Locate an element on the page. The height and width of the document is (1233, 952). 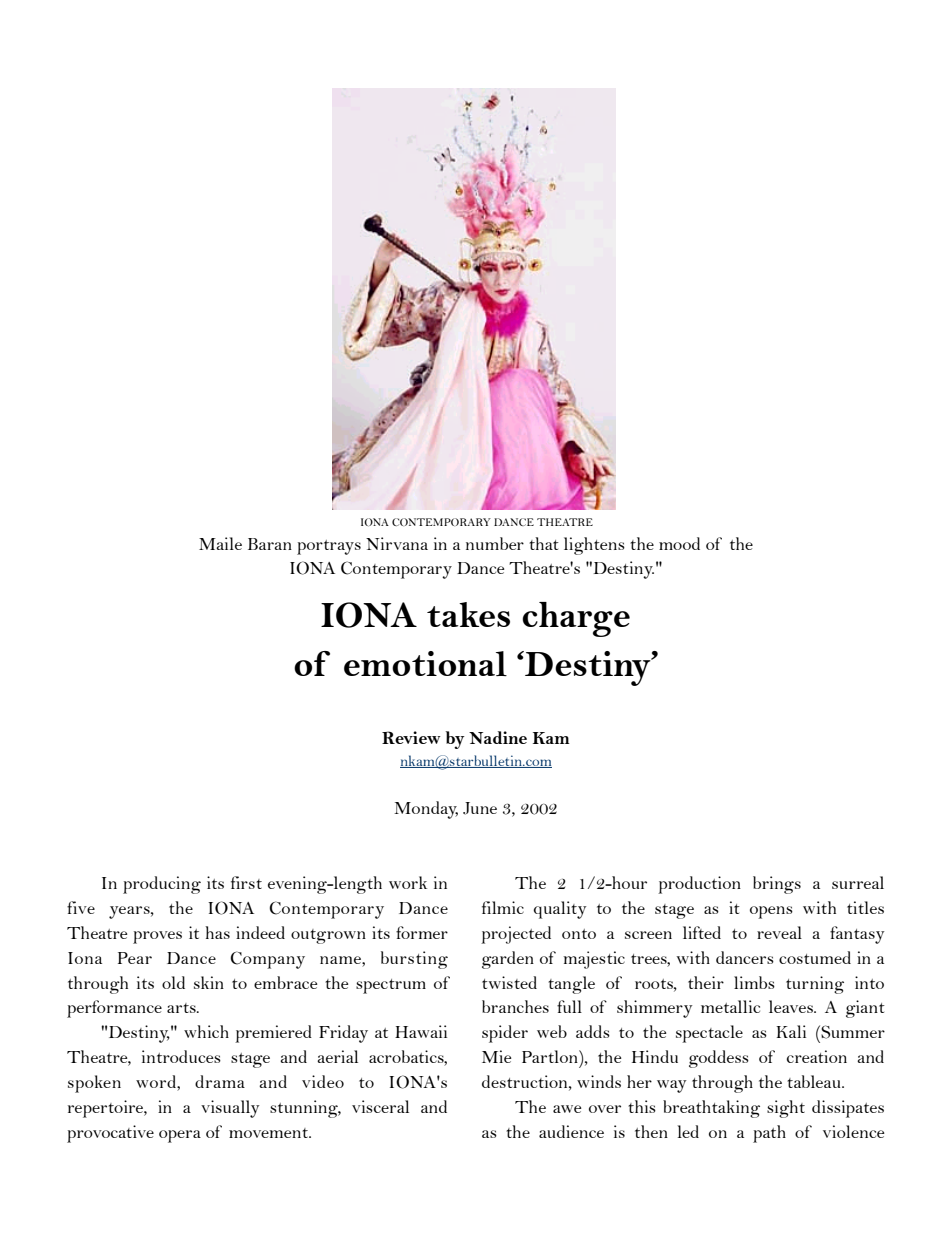
Baran is located at coordinates (270, 544).
